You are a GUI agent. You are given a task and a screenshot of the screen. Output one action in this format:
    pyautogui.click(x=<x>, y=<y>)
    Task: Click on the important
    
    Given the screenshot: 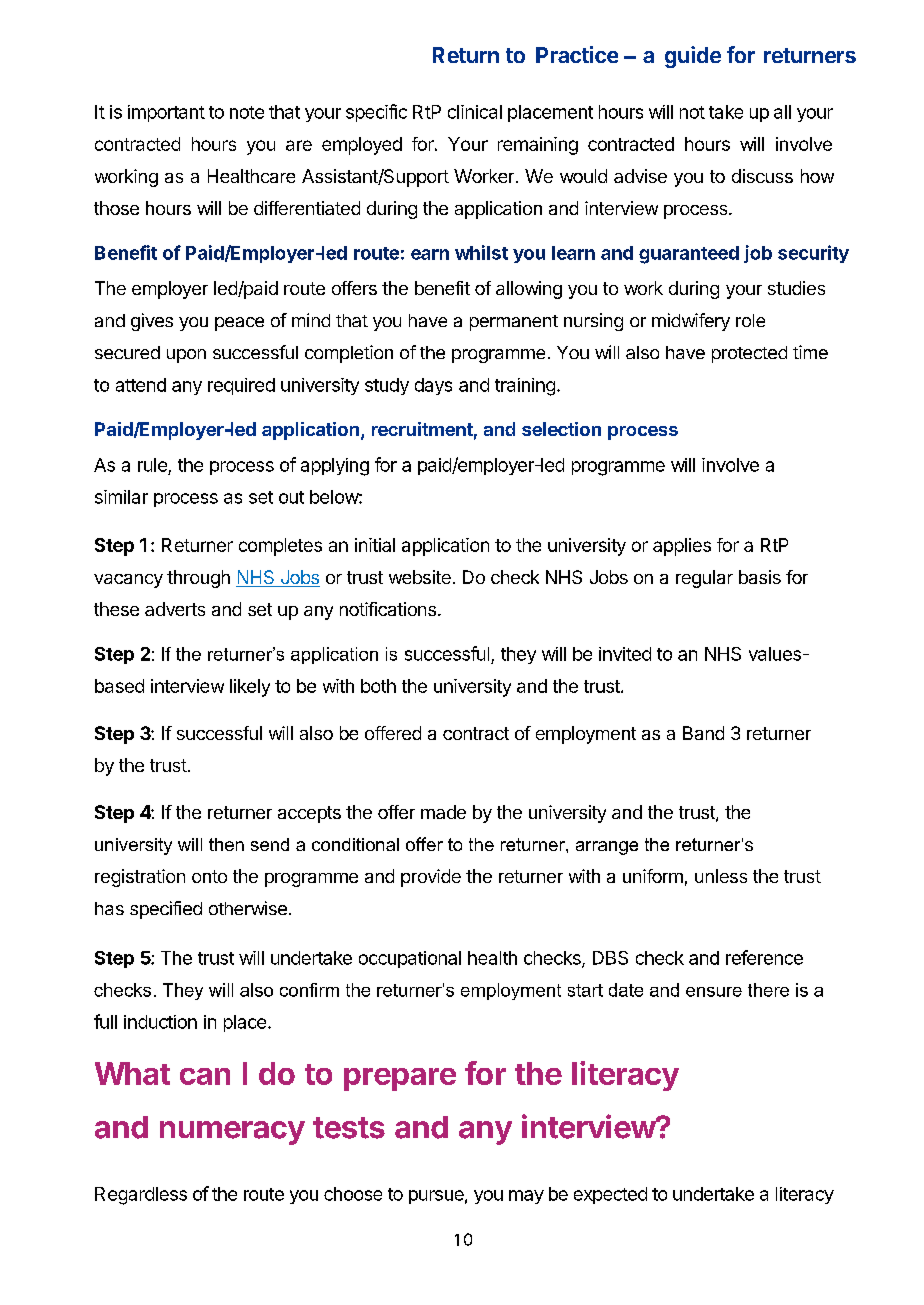 What is the action you would take?
    pyautogui.click(x=166, y=113)
